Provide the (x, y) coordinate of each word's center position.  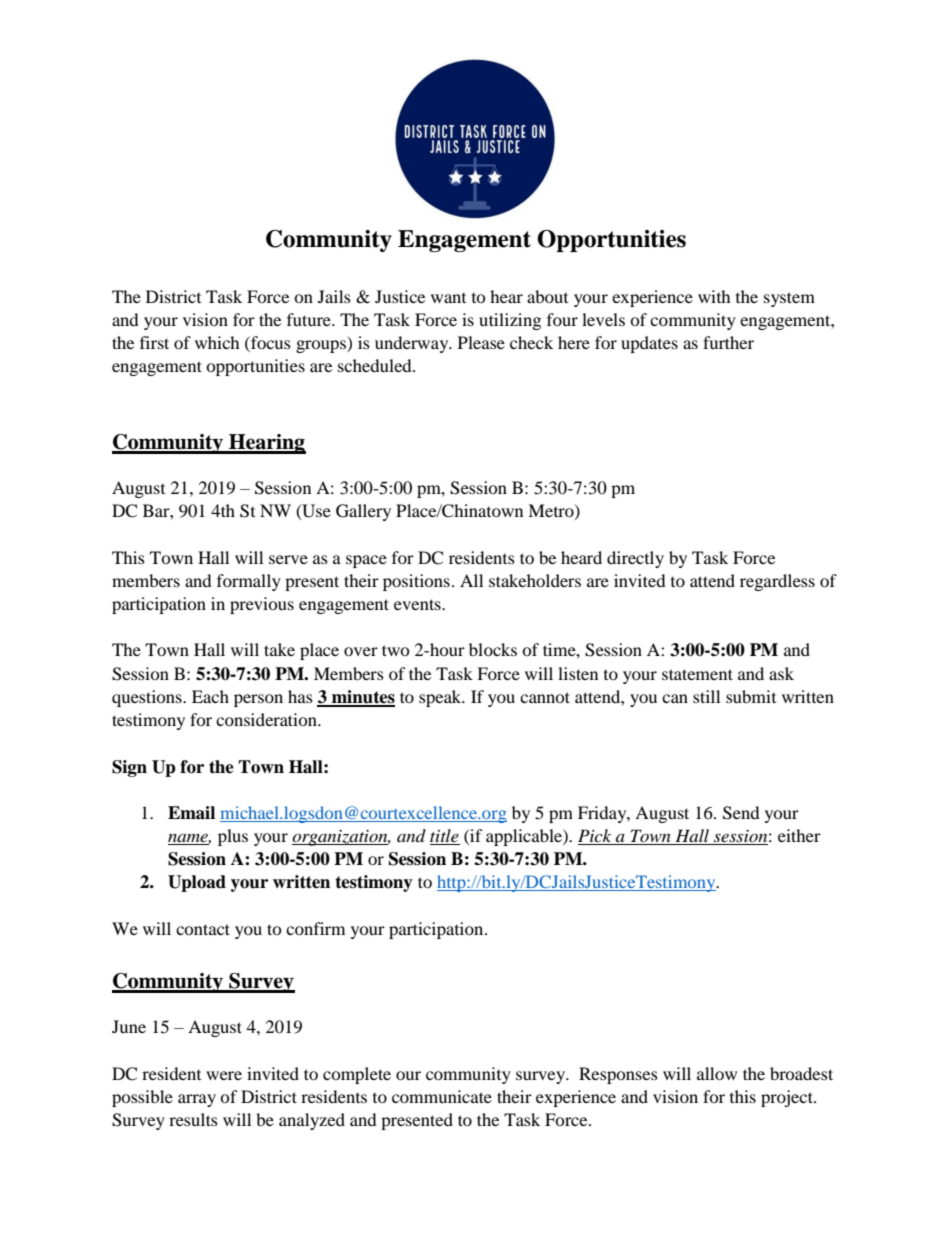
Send (741, 813)
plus (233, 837)
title (445, 837)
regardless (777, 582)
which (217, 342)
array (197, 1100)
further (728, 342)
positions (416, 582)
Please (481, 342)
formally (249, 582)
